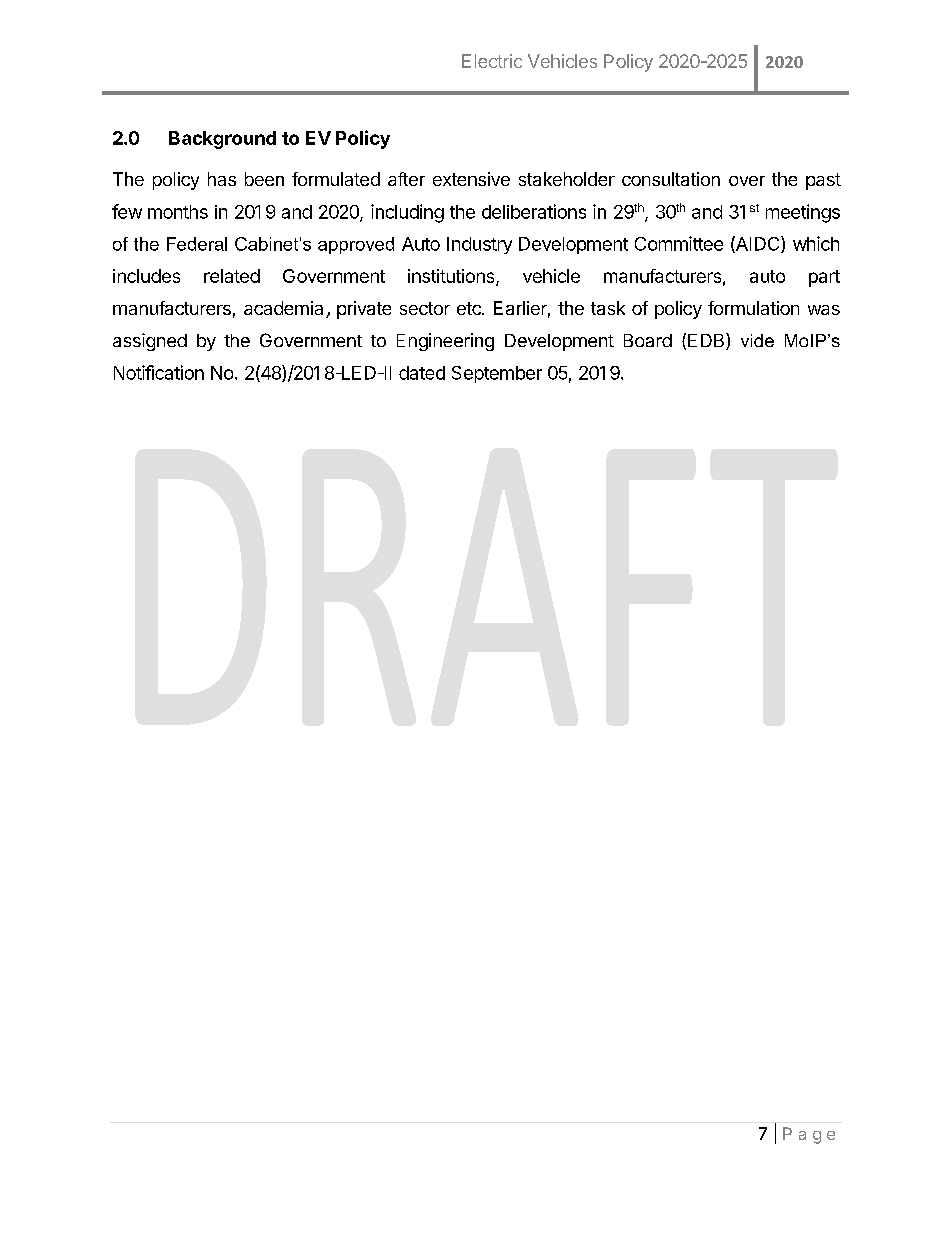 The image size is (952, 1233). Describe the element at coordinates (222, 140) in the screenshot. I see `Background` at that location.
